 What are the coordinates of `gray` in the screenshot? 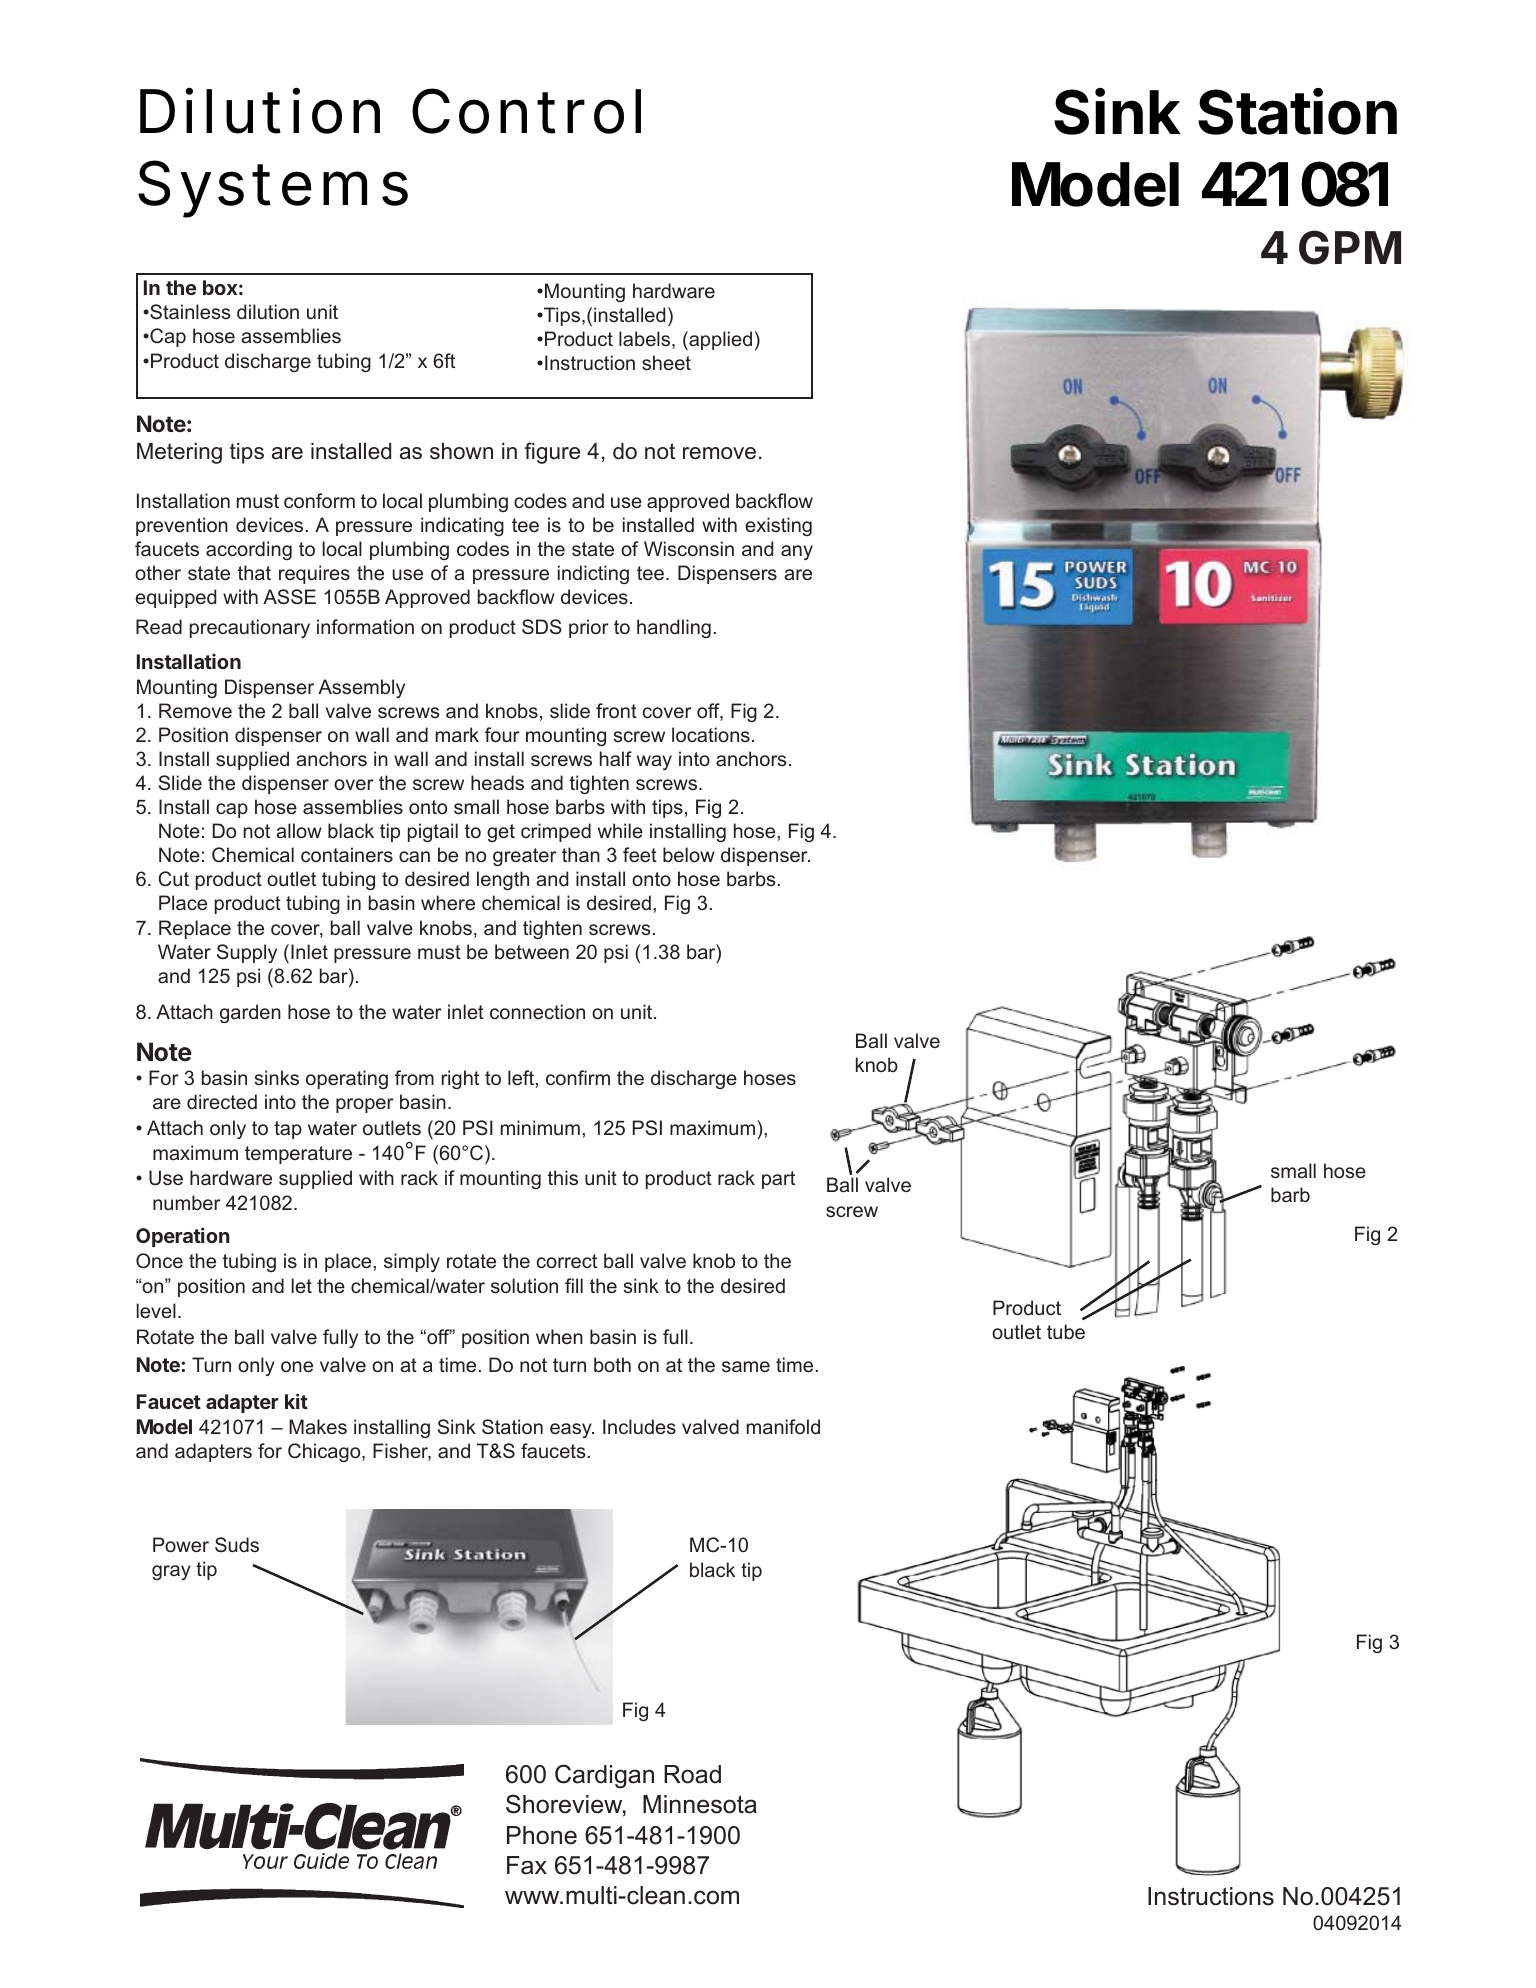 It's located at (171, 1572).
